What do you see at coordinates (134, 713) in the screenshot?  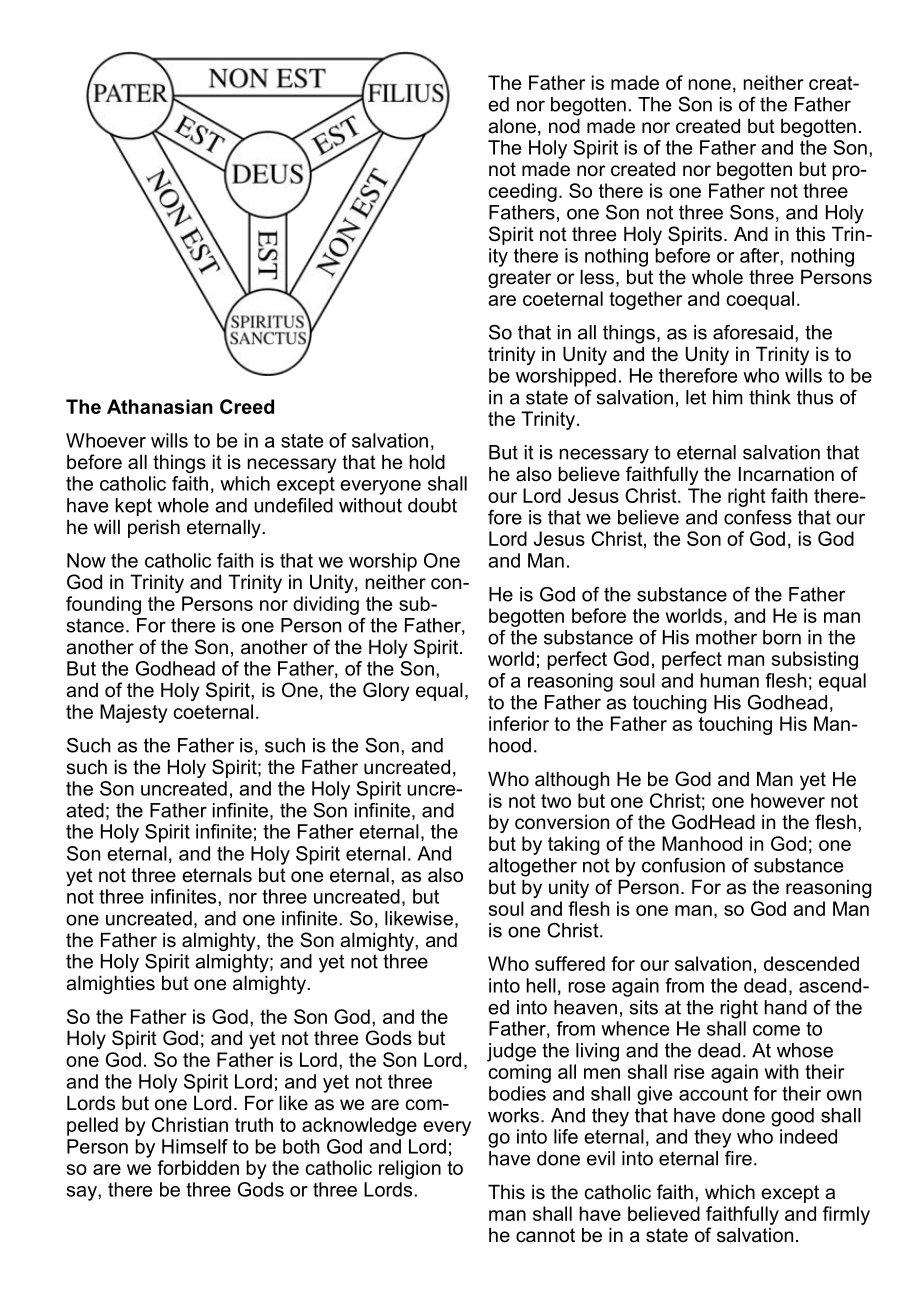 I see `Majesty` at bounding box center [134, 713].
